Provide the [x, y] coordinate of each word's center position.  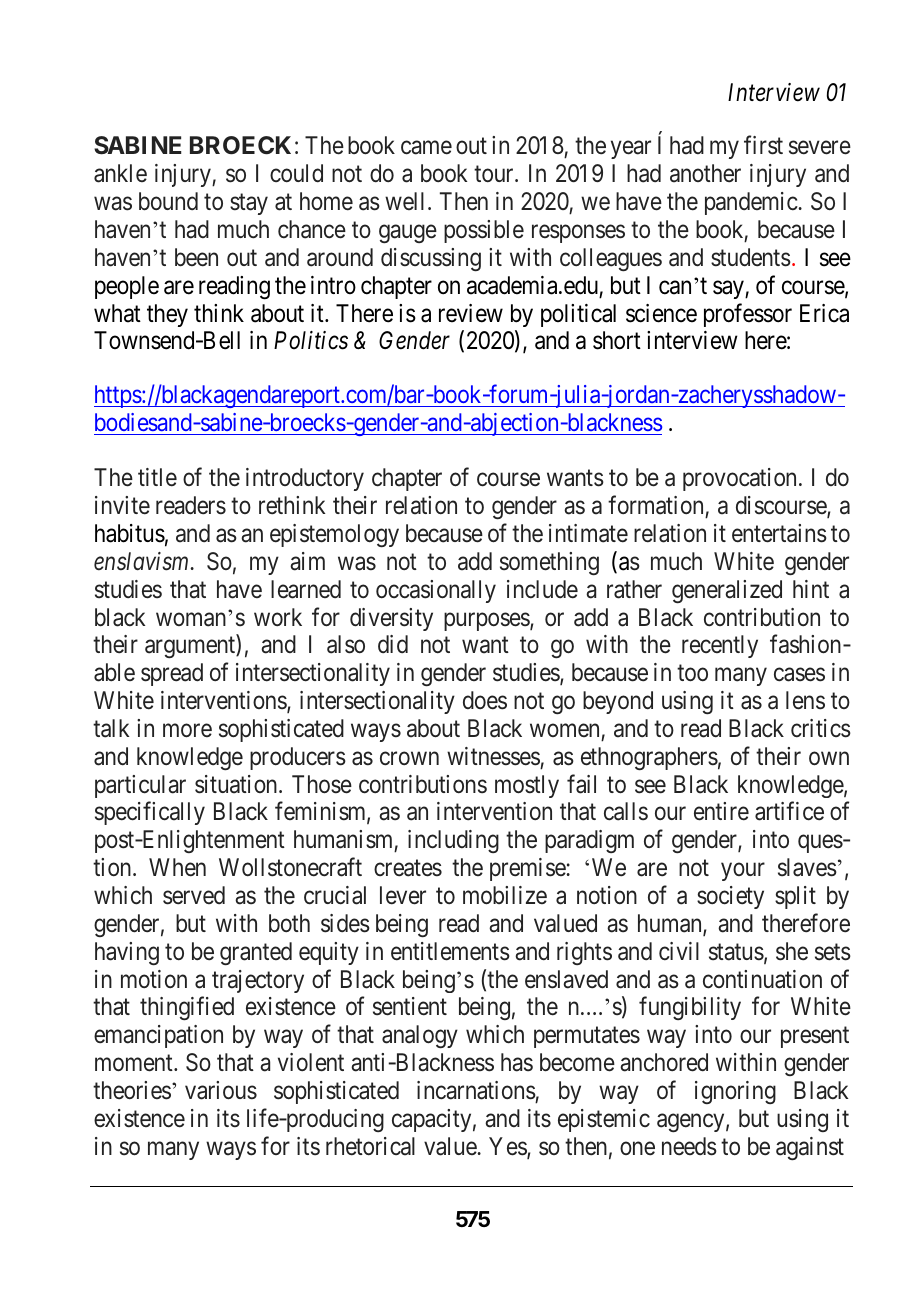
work [278, 617]
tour [495, 174]
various [221, 1090]
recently [720, 646]
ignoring [735, 1092]
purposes [487, 621]
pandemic [752, 203]
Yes [508, 1147]
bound [168, 201]
